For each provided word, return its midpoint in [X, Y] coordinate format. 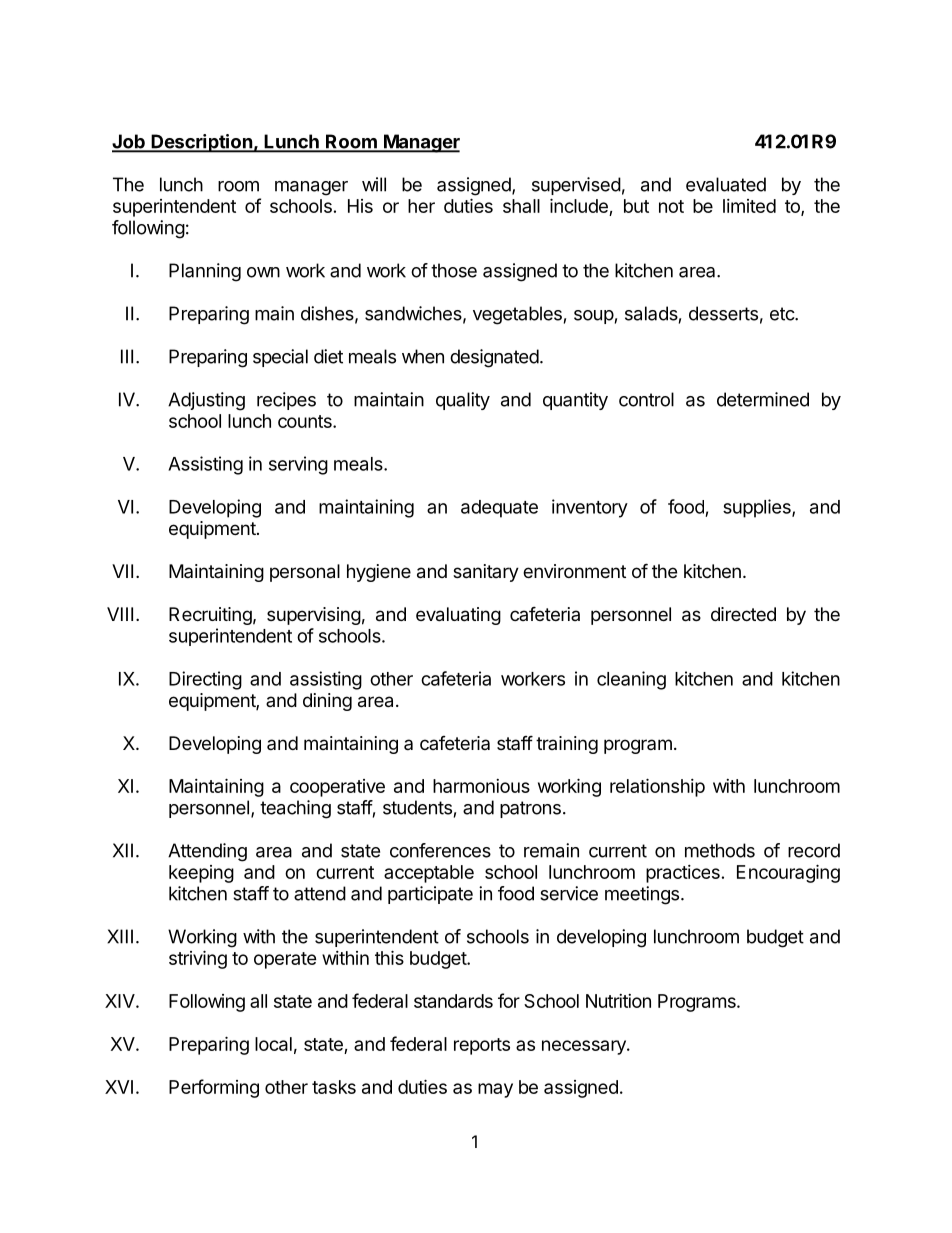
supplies [758, 508]
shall [521, 206]
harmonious [481, 786]
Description [201, 143]
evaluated [726, 184]
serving [298, 465]
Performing [214, 1088]
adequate [499, 509]
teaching [295, 809]
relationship [657, 787]
